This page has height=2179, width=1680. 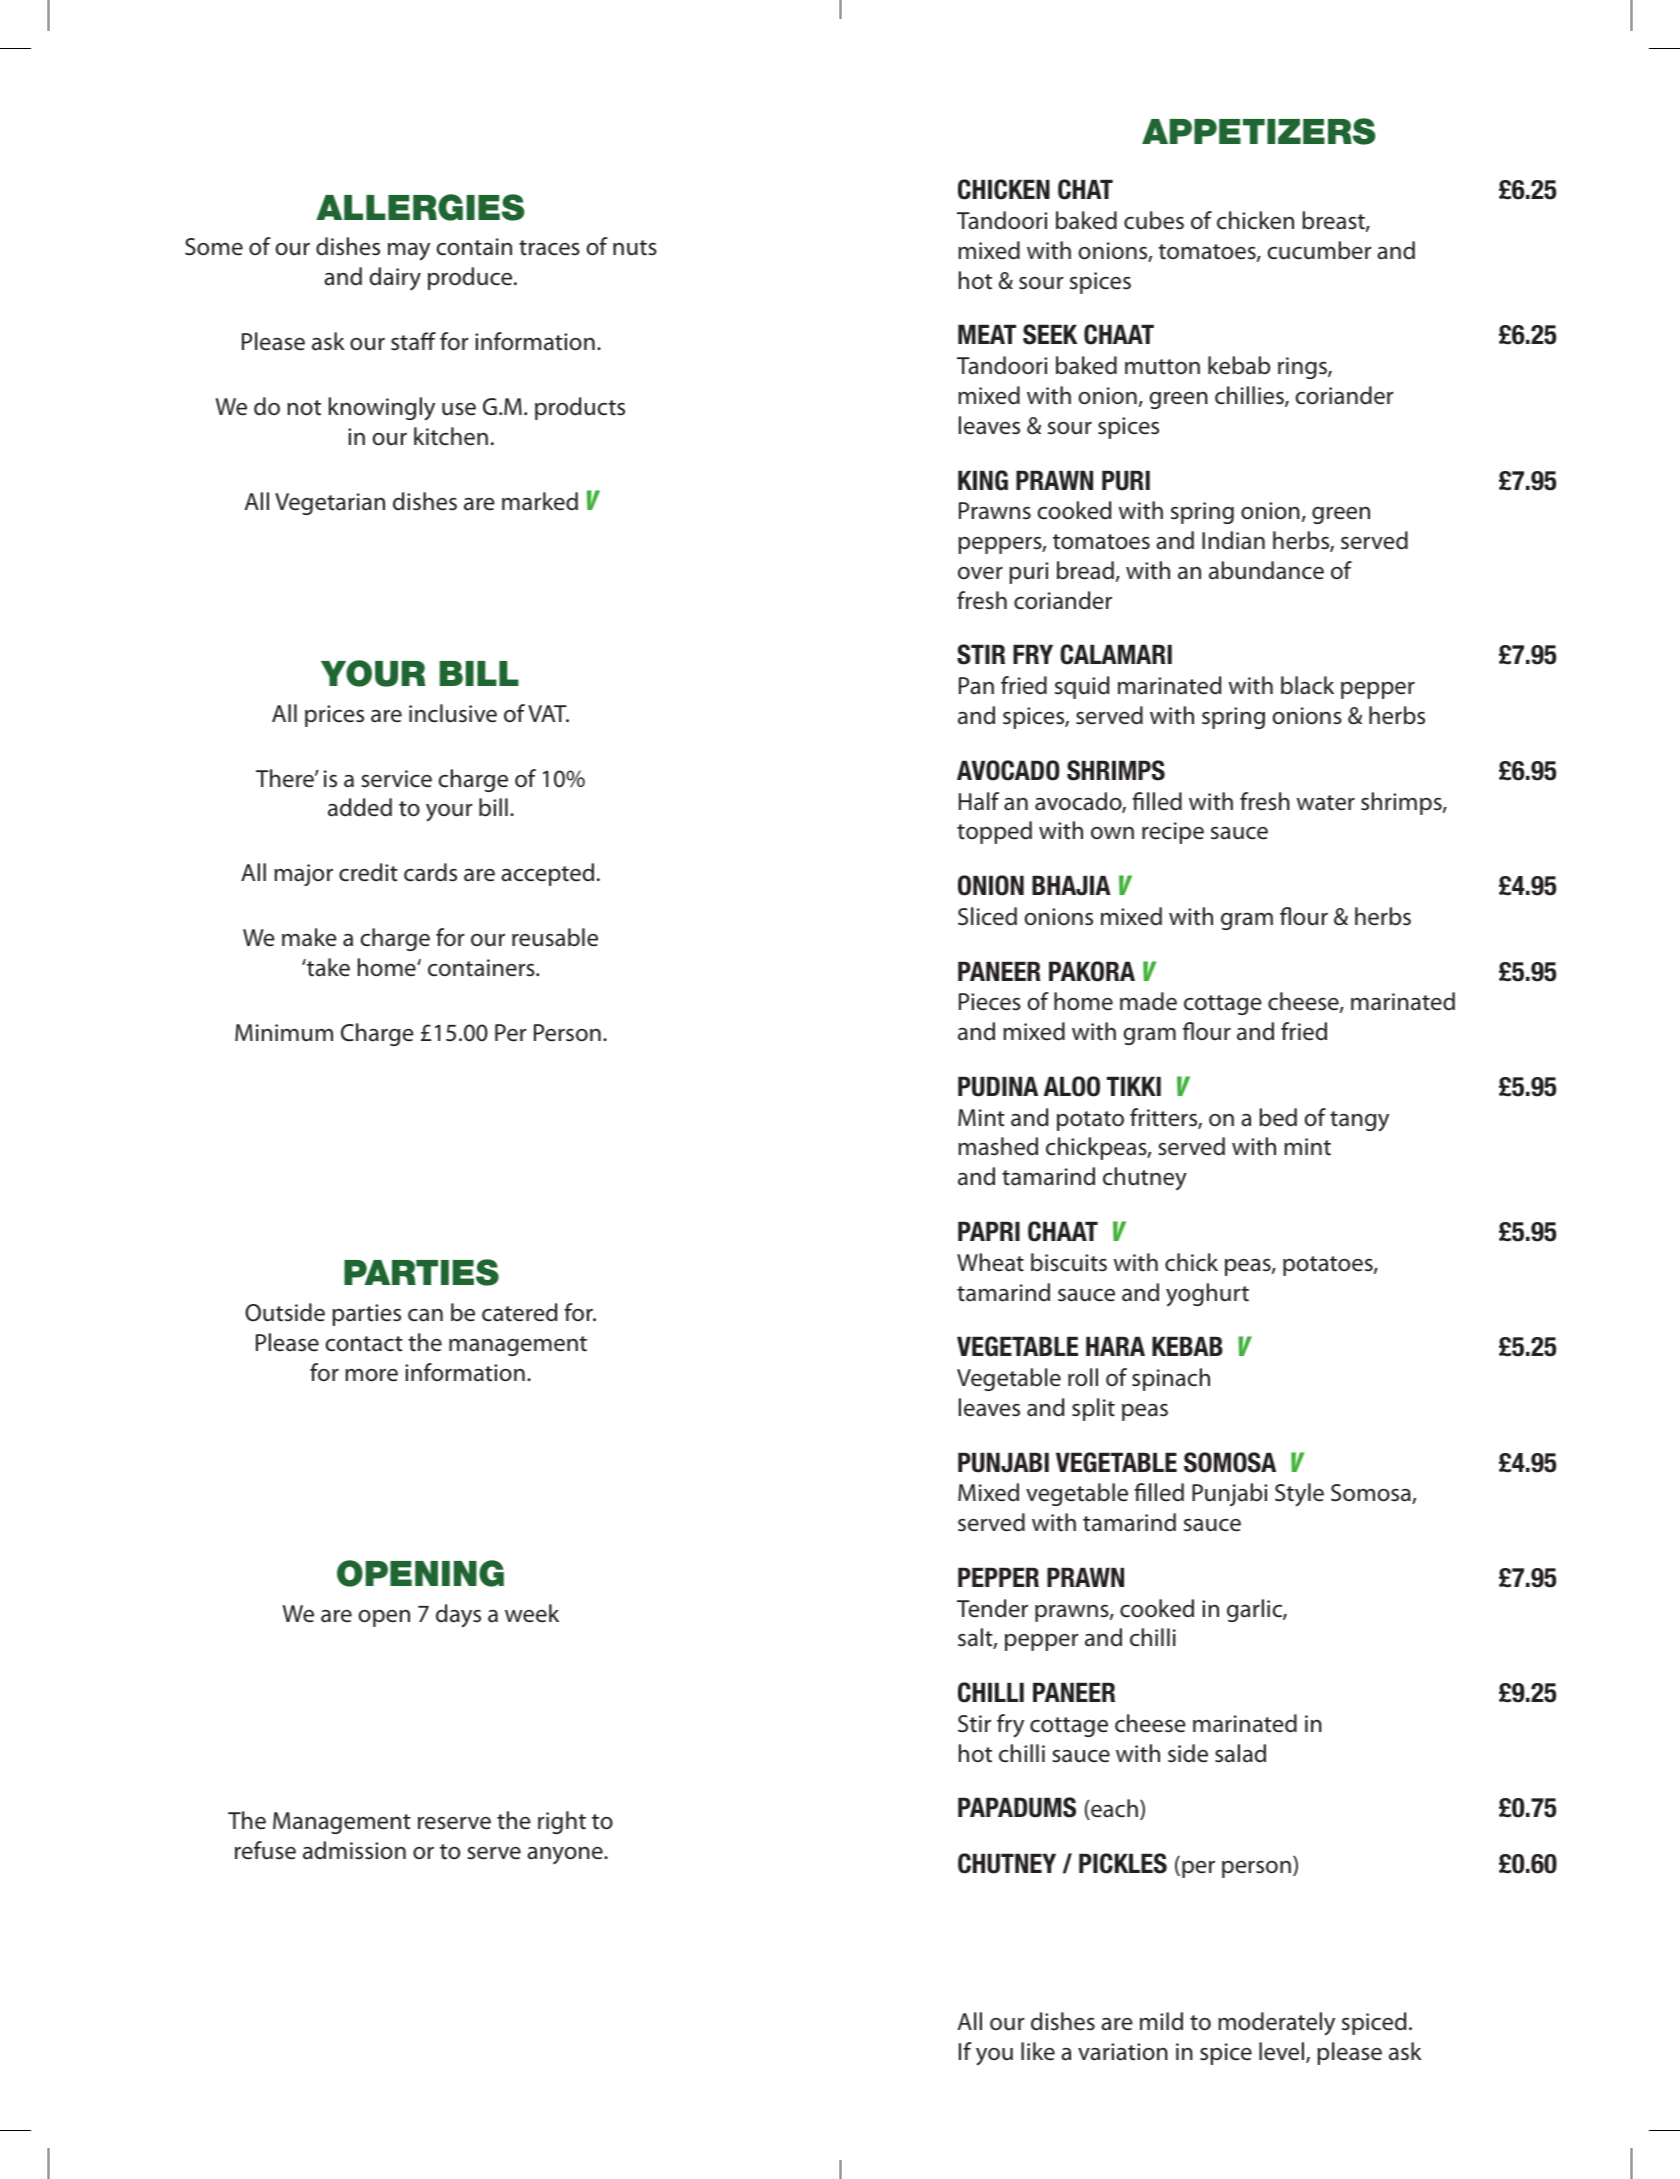 What do you see at coordinates (409, 252) in the page?
I see `may` at bounding box center [409, 252].
